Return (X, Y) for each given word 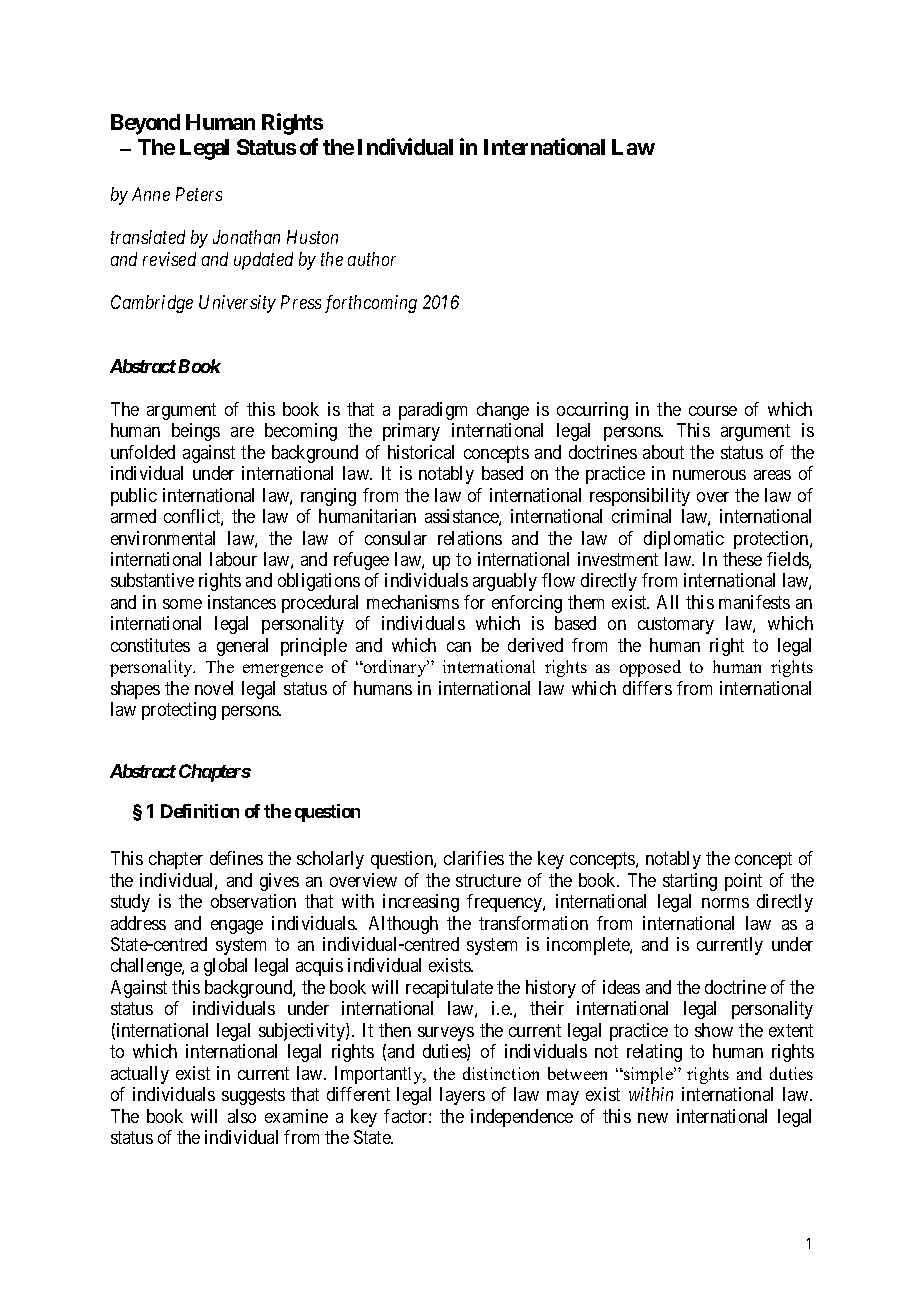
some (182, 604)
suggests (253, 1096)
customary (676, 626)
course (713, 411)
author (372, 259)
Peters (199, 194)
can (459, 647)
